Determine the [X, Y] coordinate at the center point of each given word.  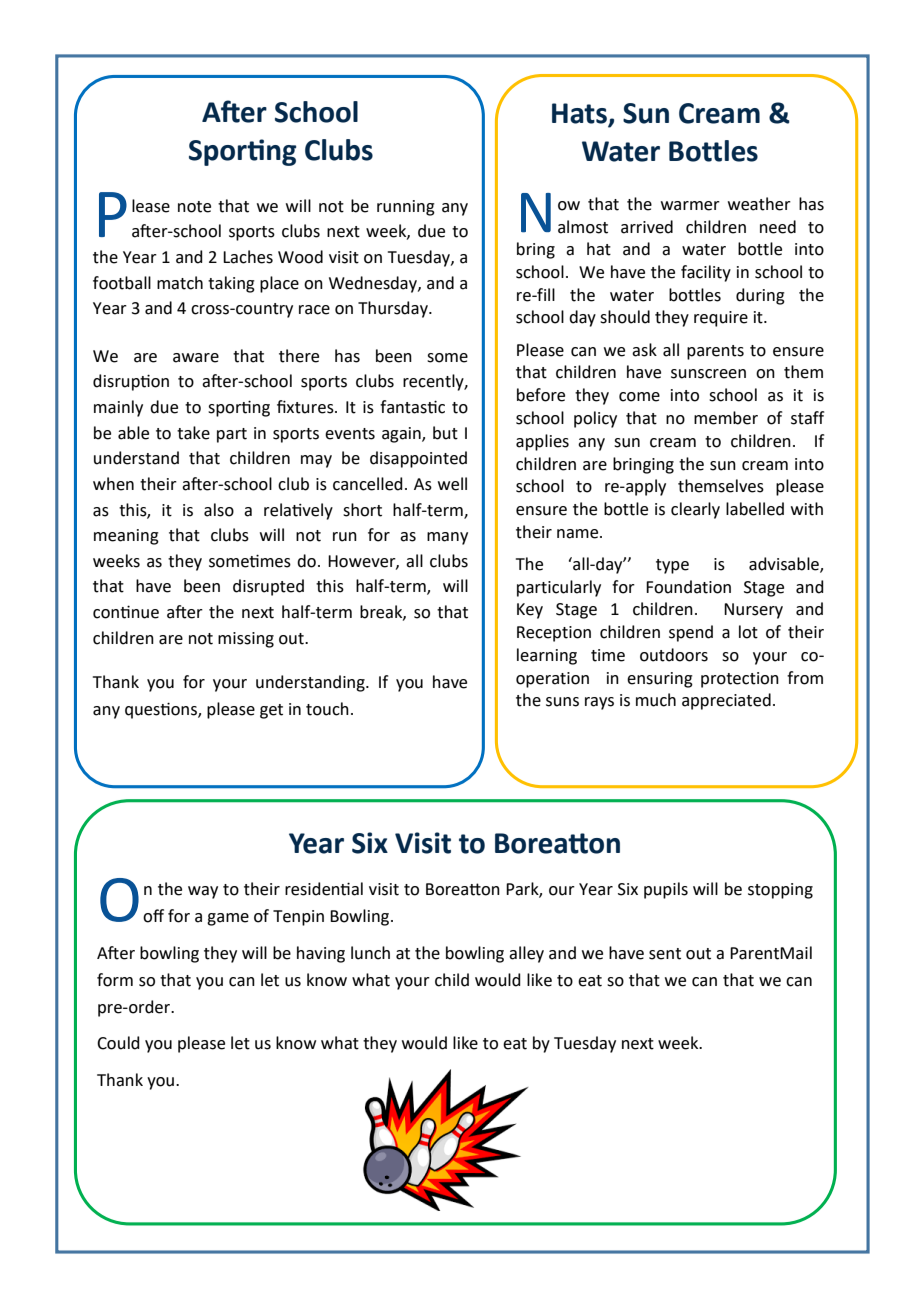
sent [665, 954]
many [447, 538]
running [406, 208]
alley [526, 954]
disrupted [268, 587]
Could [118, 1043]
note [194, 207]
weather [759, 204]
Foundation [688, 587]
